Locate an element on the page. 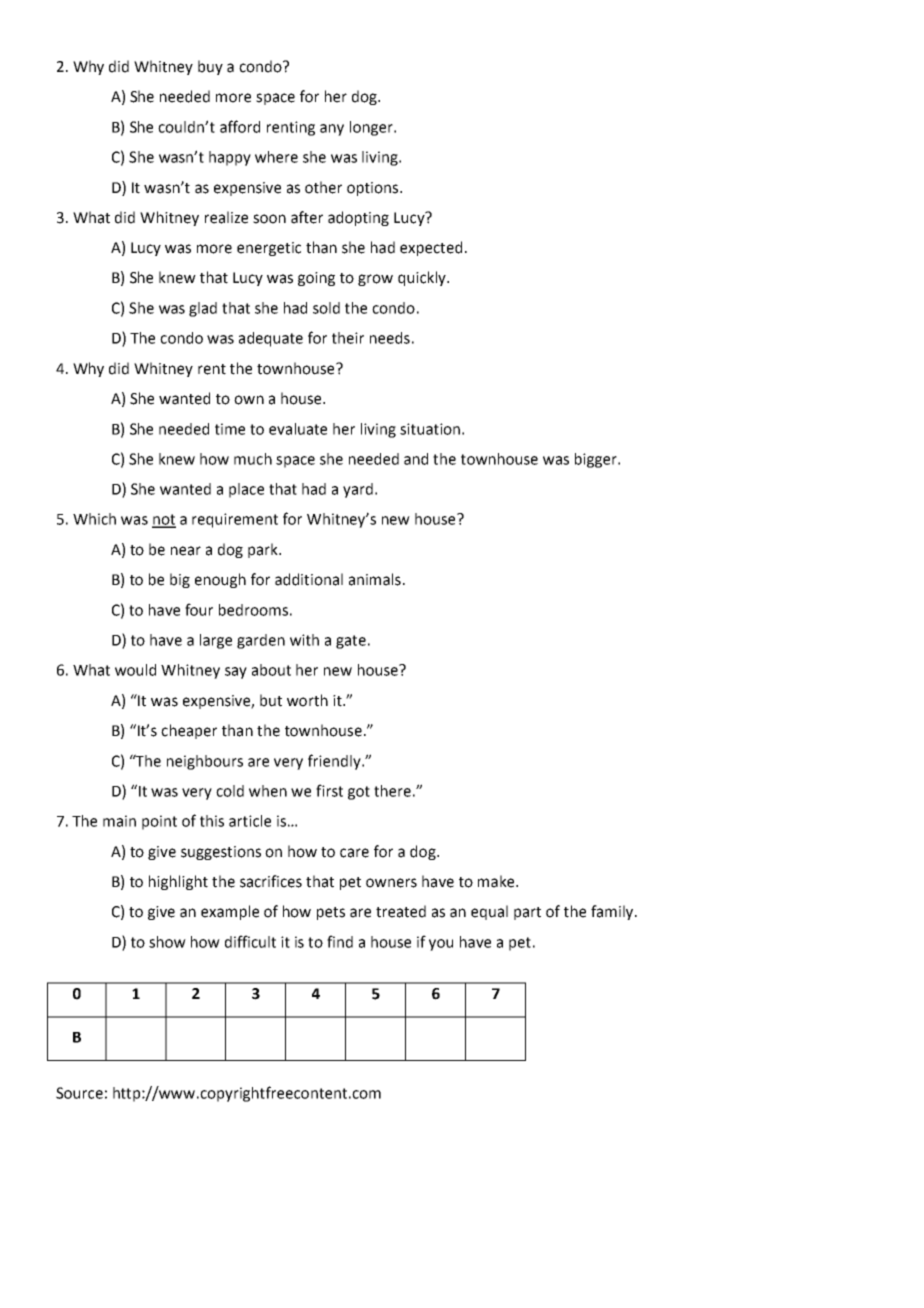 The height and width of the document is (1308, 924). near is located at coordinates (186, 551).
